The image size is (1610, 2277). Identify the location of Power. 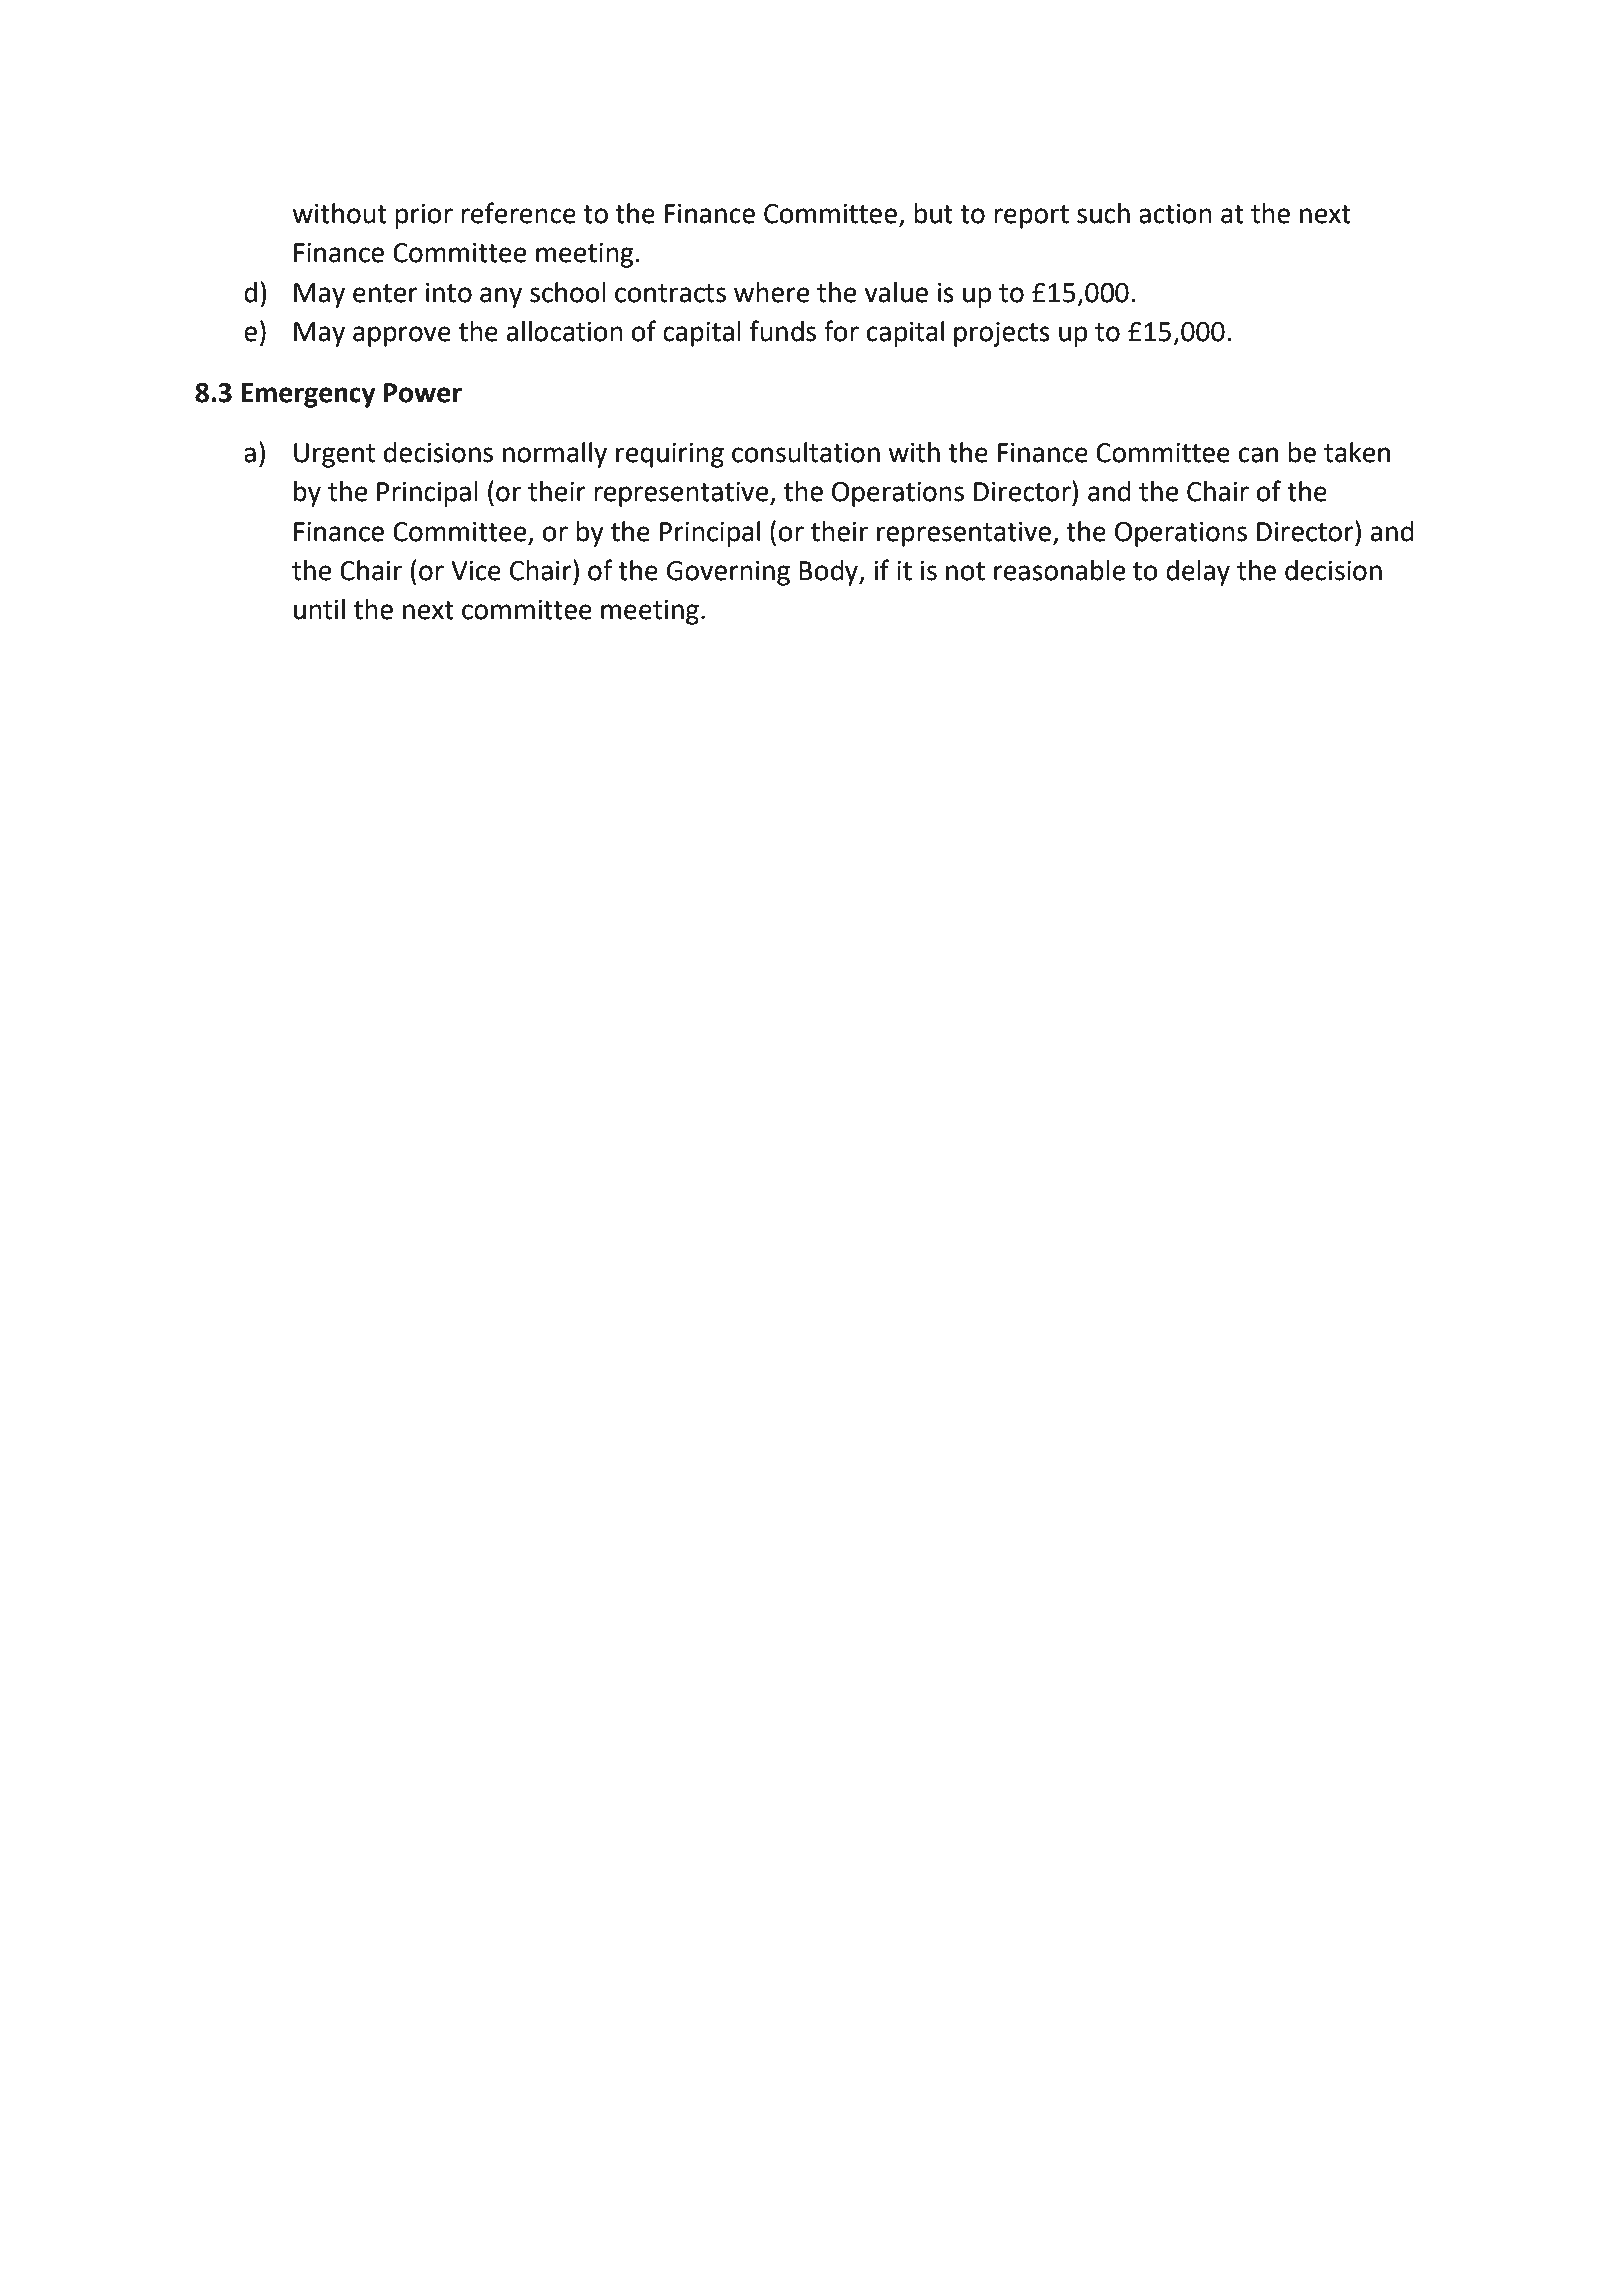
(423, 393).
